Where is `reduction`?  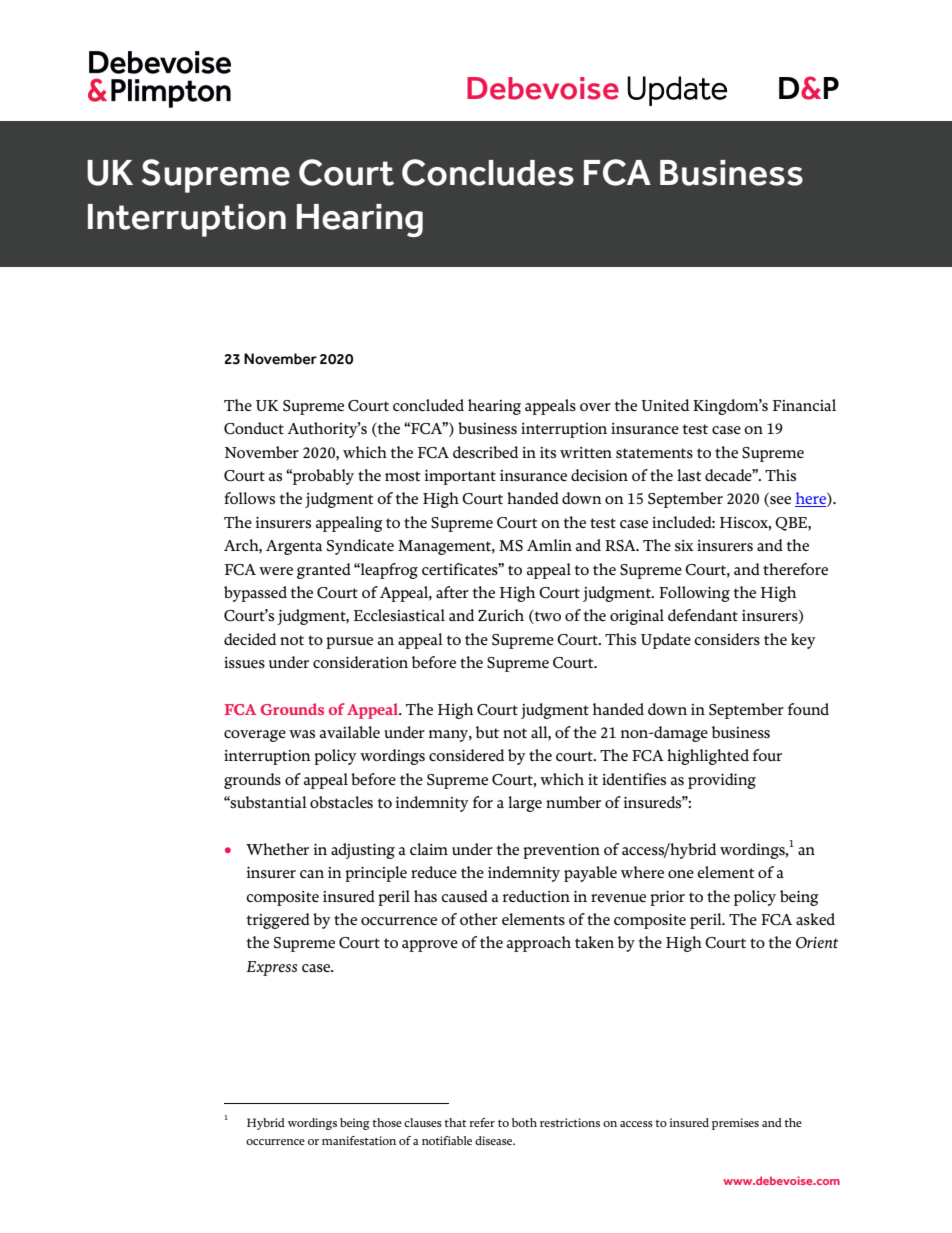
reduction is located at coordinates (536, 896).
